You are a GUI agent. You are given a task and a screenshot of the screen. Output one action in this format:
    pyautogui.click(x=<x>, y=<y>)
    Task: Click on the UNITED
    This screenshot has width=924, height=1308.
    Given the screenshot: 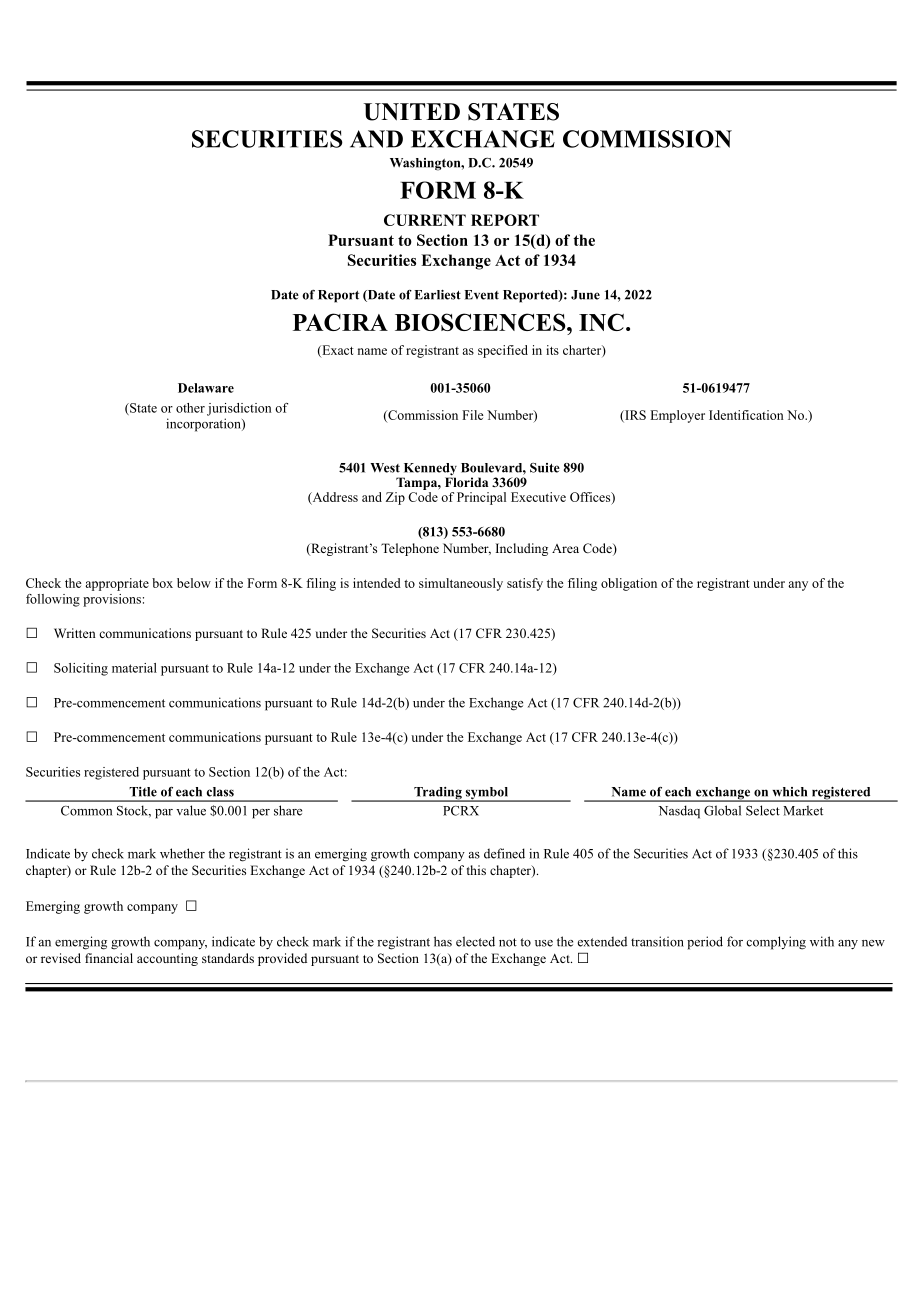 What is the action you would take?
    pyautogui.click(x=412, y=112)
